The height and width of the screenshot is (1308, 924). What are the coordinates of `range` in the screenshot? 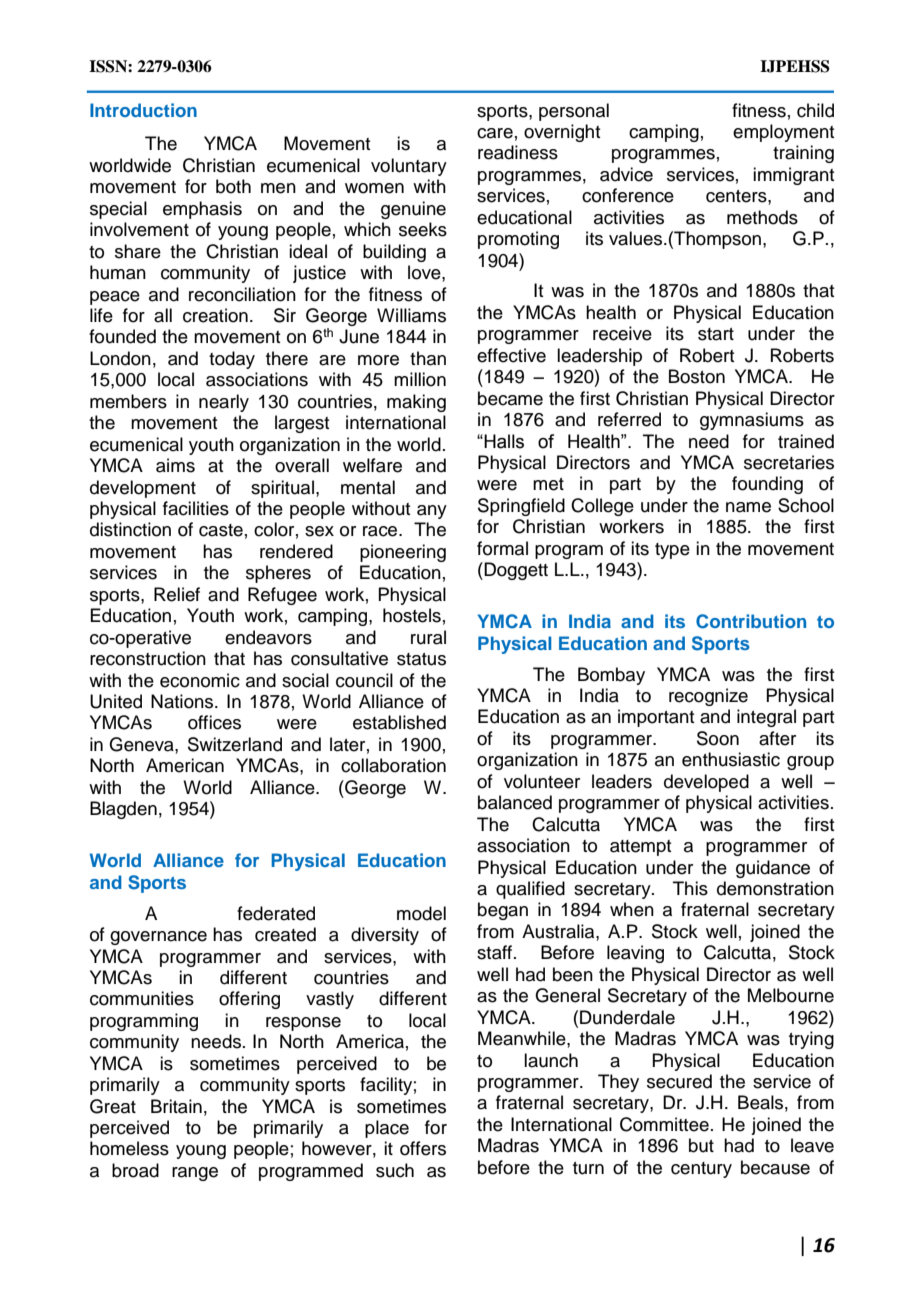 It's located at (195, 1174).
